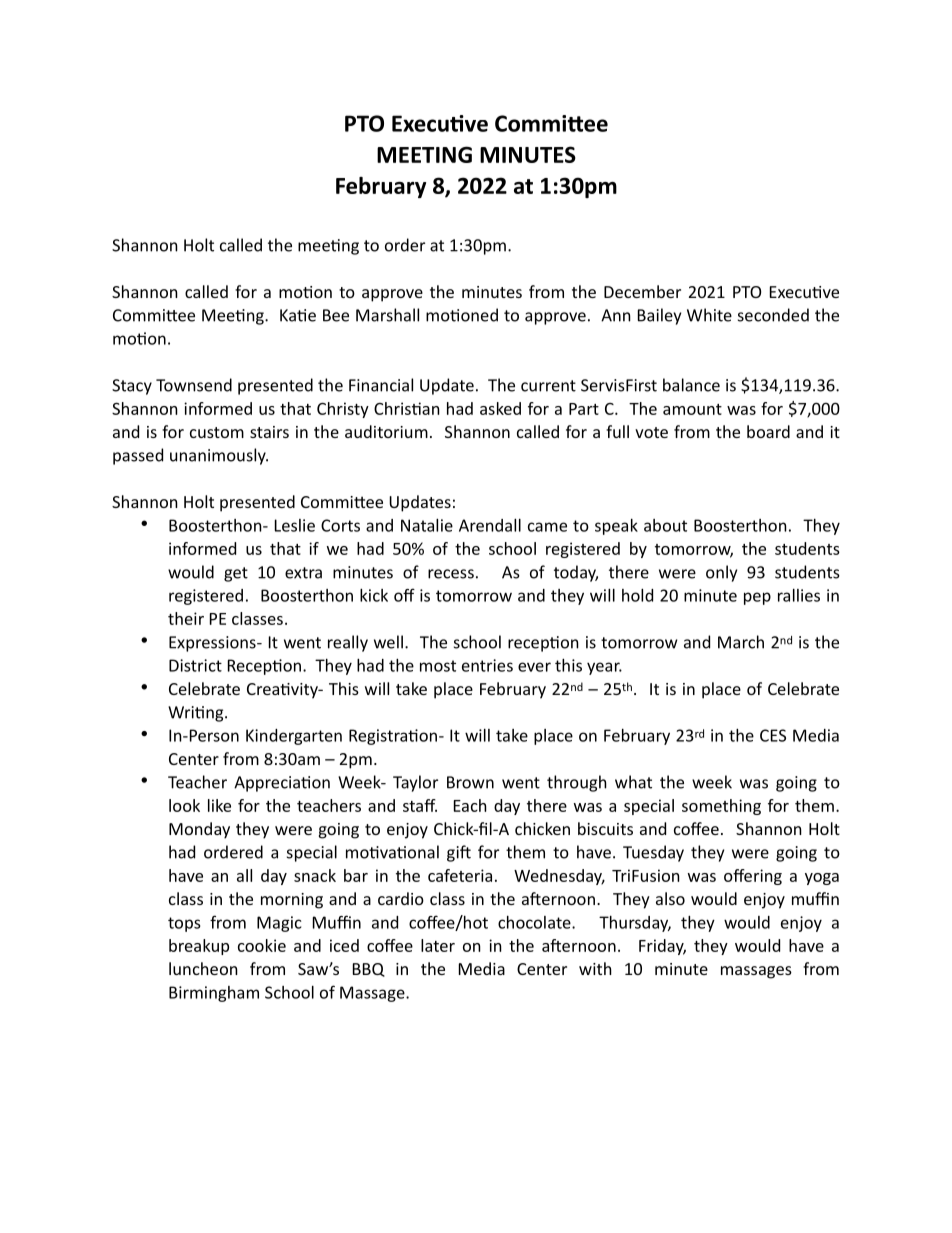 The width and height of the screenshot is (952, 1233). Describe the element at coordinates (470, 782) in the screenshot. I see `Brown` at that location.
